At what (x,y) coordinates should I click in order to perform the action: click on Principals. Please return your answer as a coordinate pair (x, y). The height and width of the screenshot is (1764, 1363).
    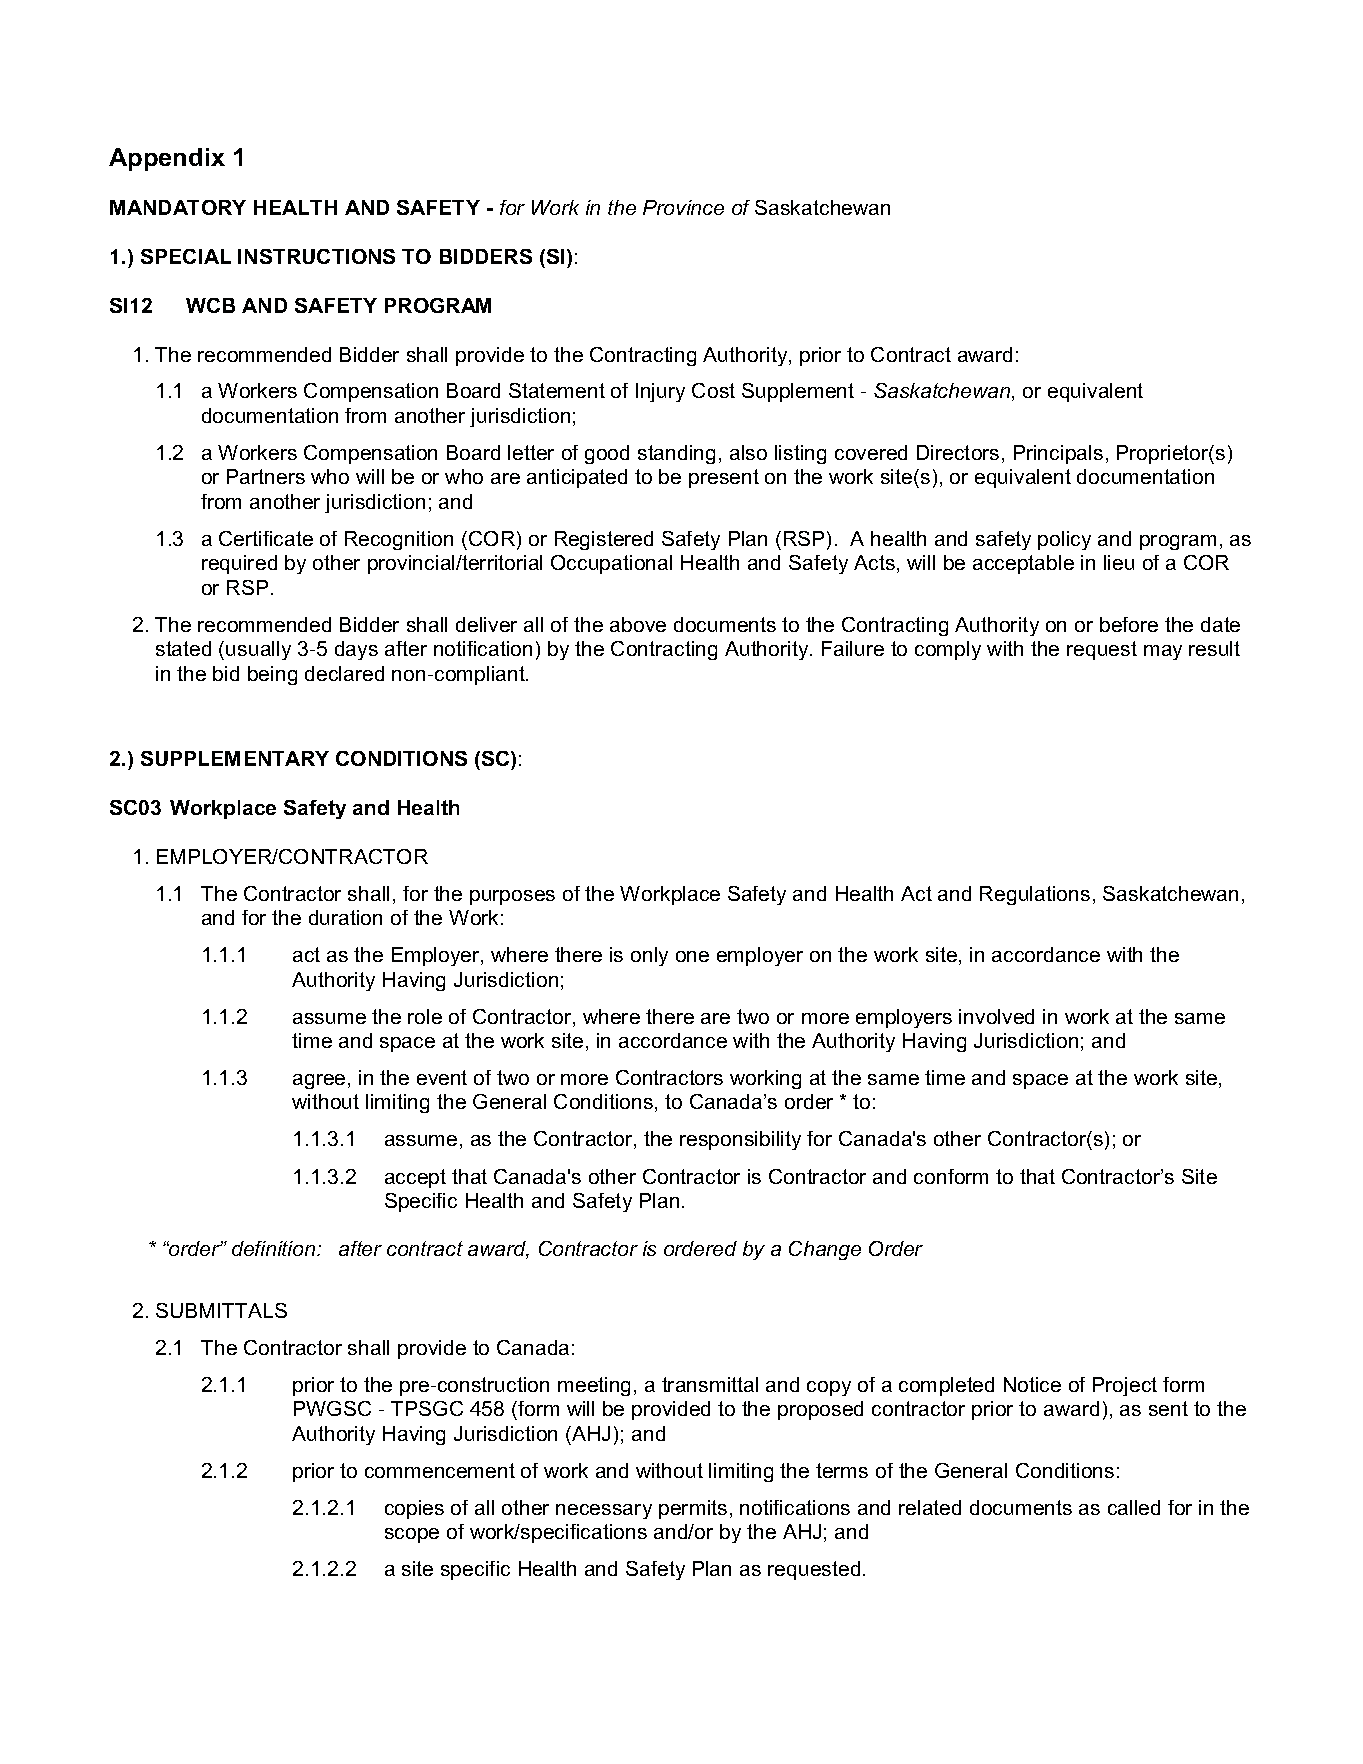
    Looking at the image, I should click on (1058, 454).
